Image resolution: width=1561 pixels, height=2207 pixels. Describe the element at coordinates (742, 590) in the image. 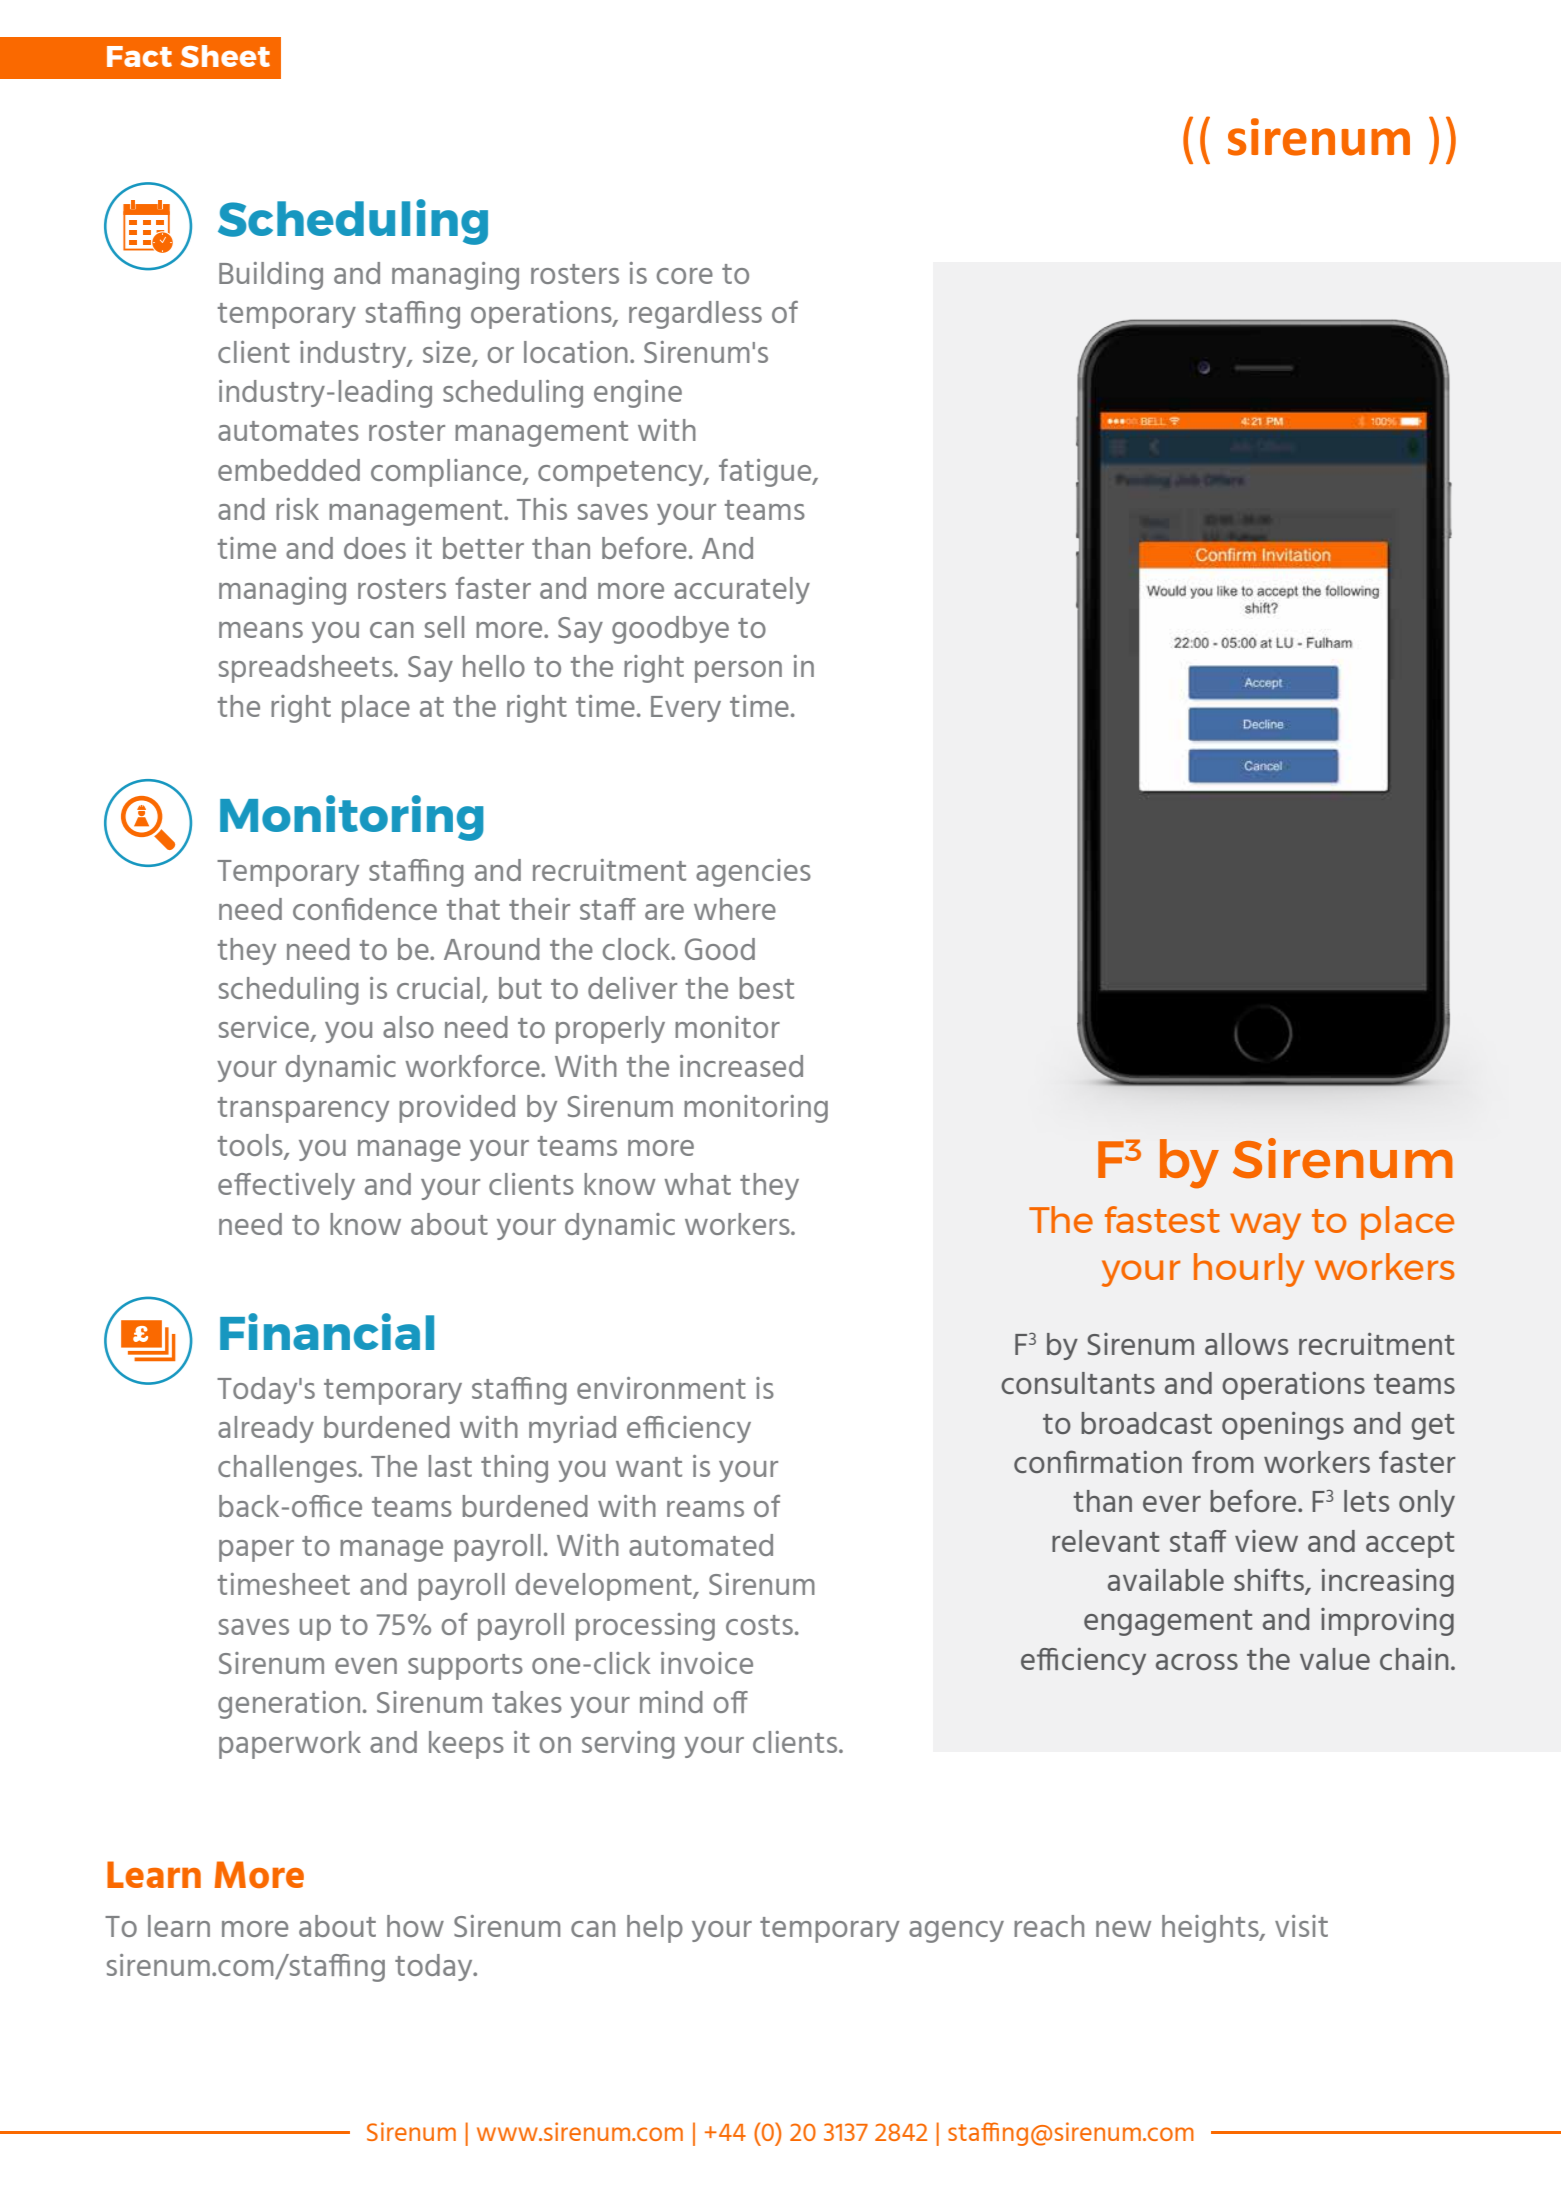

I see `accurately` at that location.
